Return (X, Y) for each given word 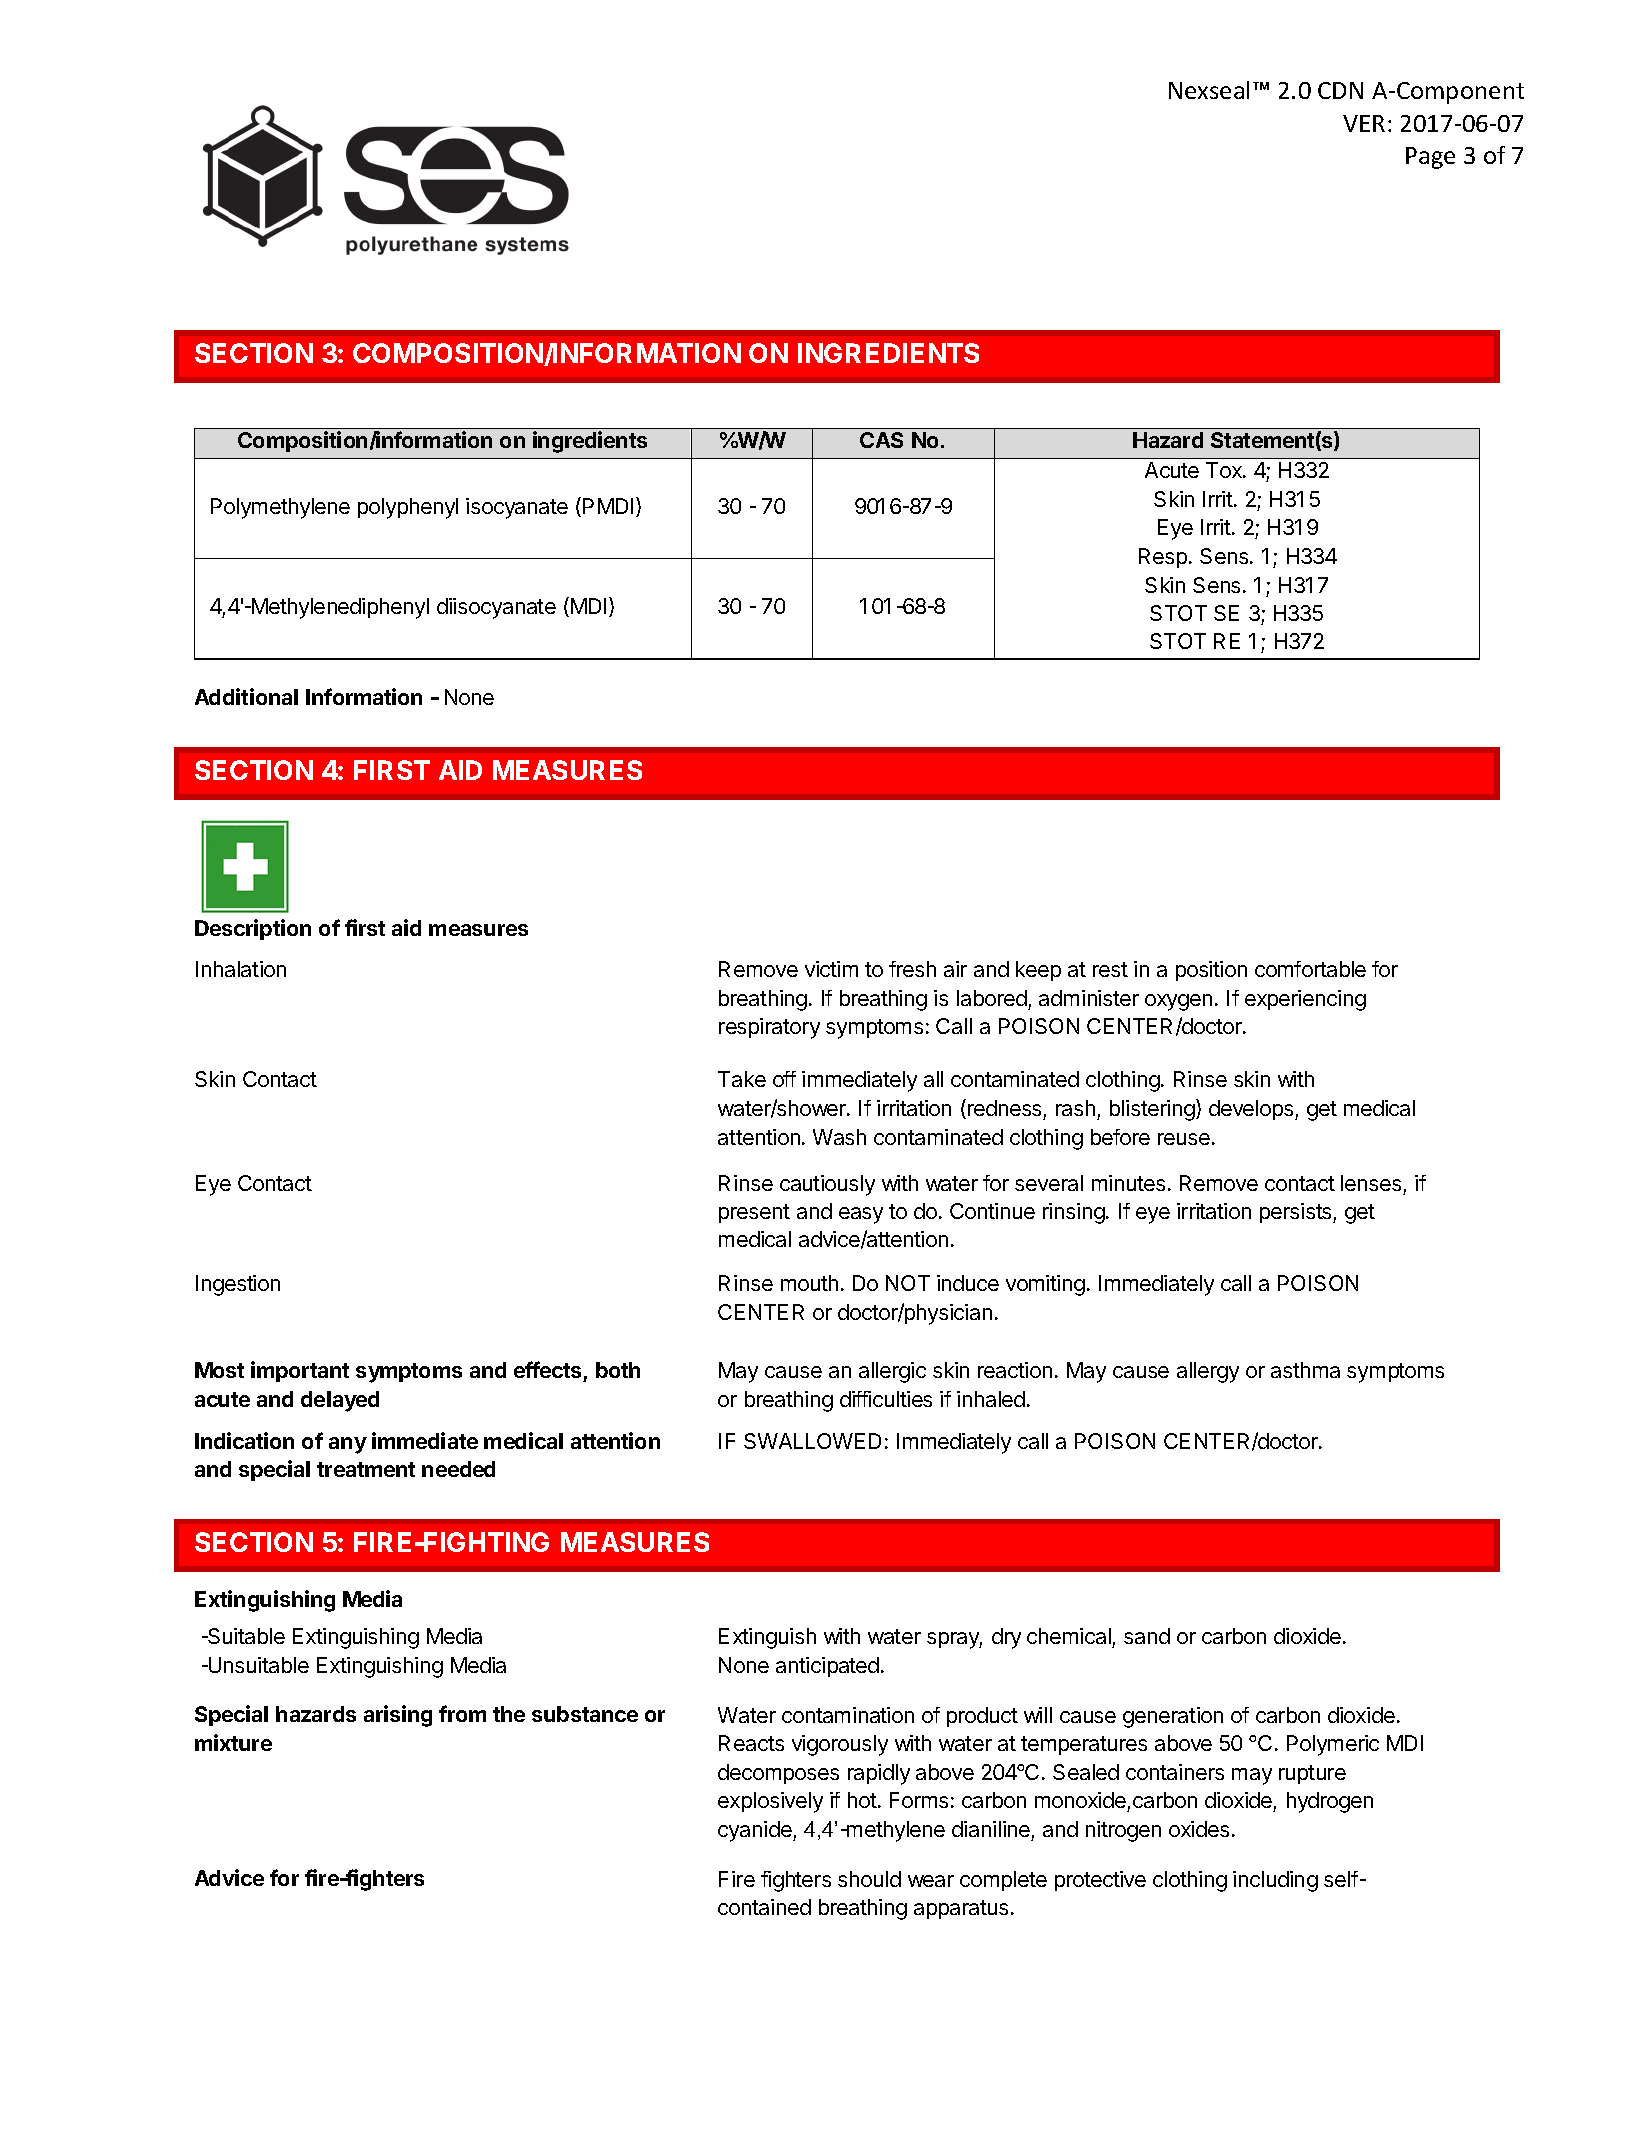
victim (831, 969)
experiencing (1305, 1000)
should (869, 1879)
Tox (1225, 470)
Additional (246, 696)
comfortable (1310, 969)
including (1275, 1881)
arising (398, 1716)
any (348, 1445)
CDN (1340, 90)
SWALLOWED (812, 1441)
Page (1430, 158)
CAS (881, 440)
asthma (1305, 1370)
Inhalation (241, 969)
